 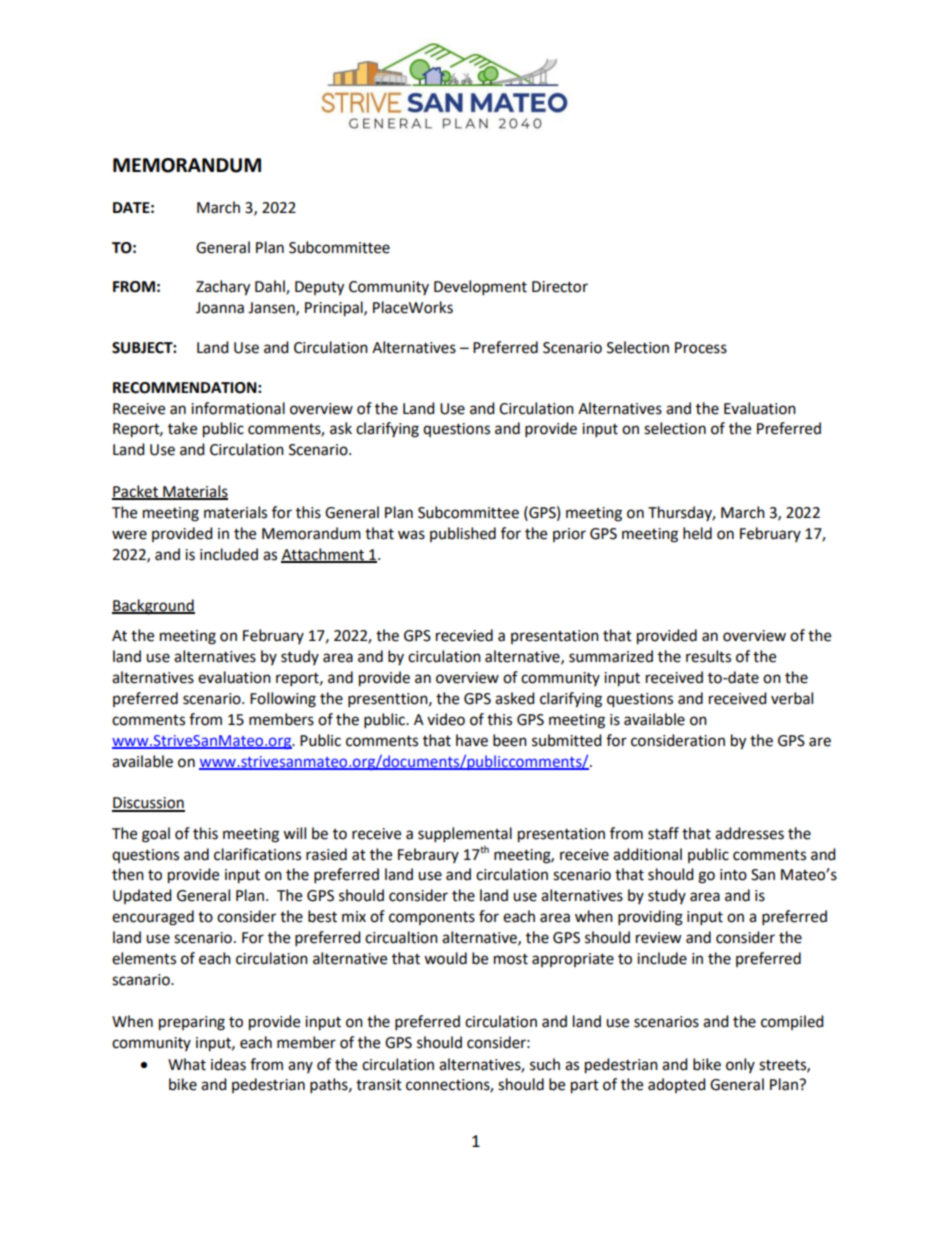 I want to click on results, so click(x=708, y=656).
